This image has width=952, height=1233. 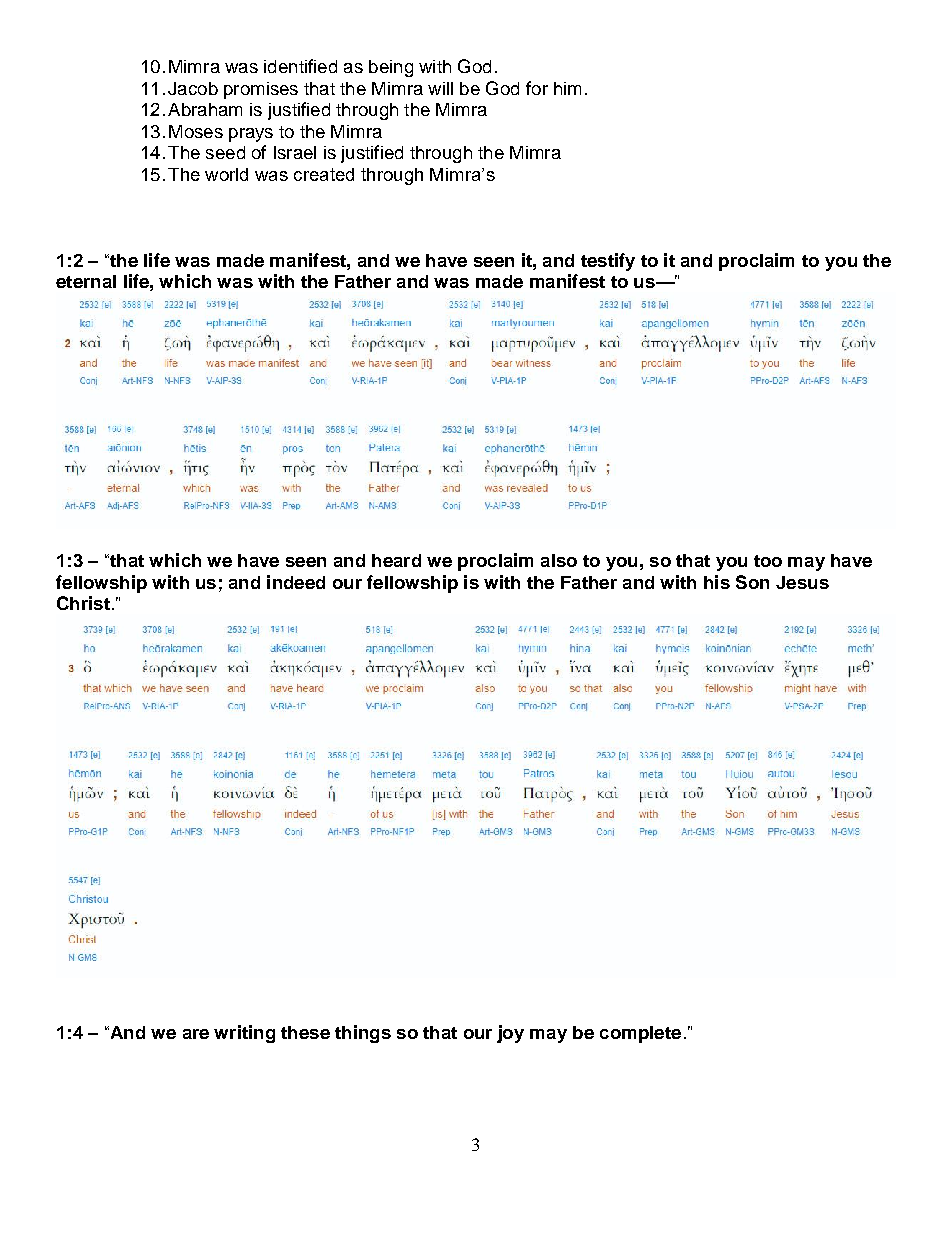 What do you see at coordinates (196, 1034) in the image?
I see `are` at bounding box center [196, 1034].
